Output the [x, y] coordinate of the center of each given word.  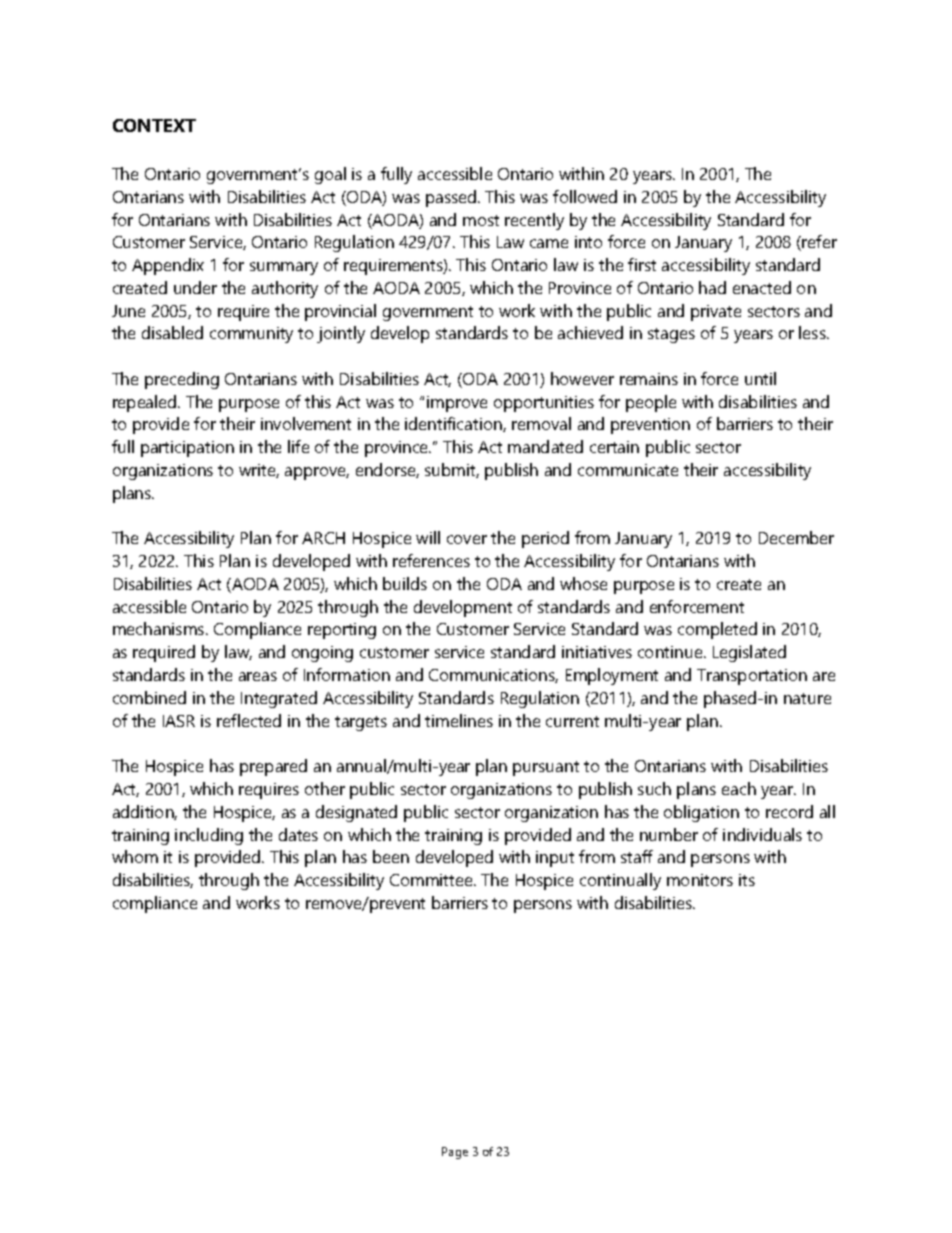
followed [585, 196]
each [739, 788]
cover [467, 539]
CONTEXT [154, 125]
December [796, 537]
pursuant [546, 768]
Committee [432, 880]
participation [187, 449]
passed [452, 198]
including [209, 836]
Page [455, 1153]
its [747, 880]
